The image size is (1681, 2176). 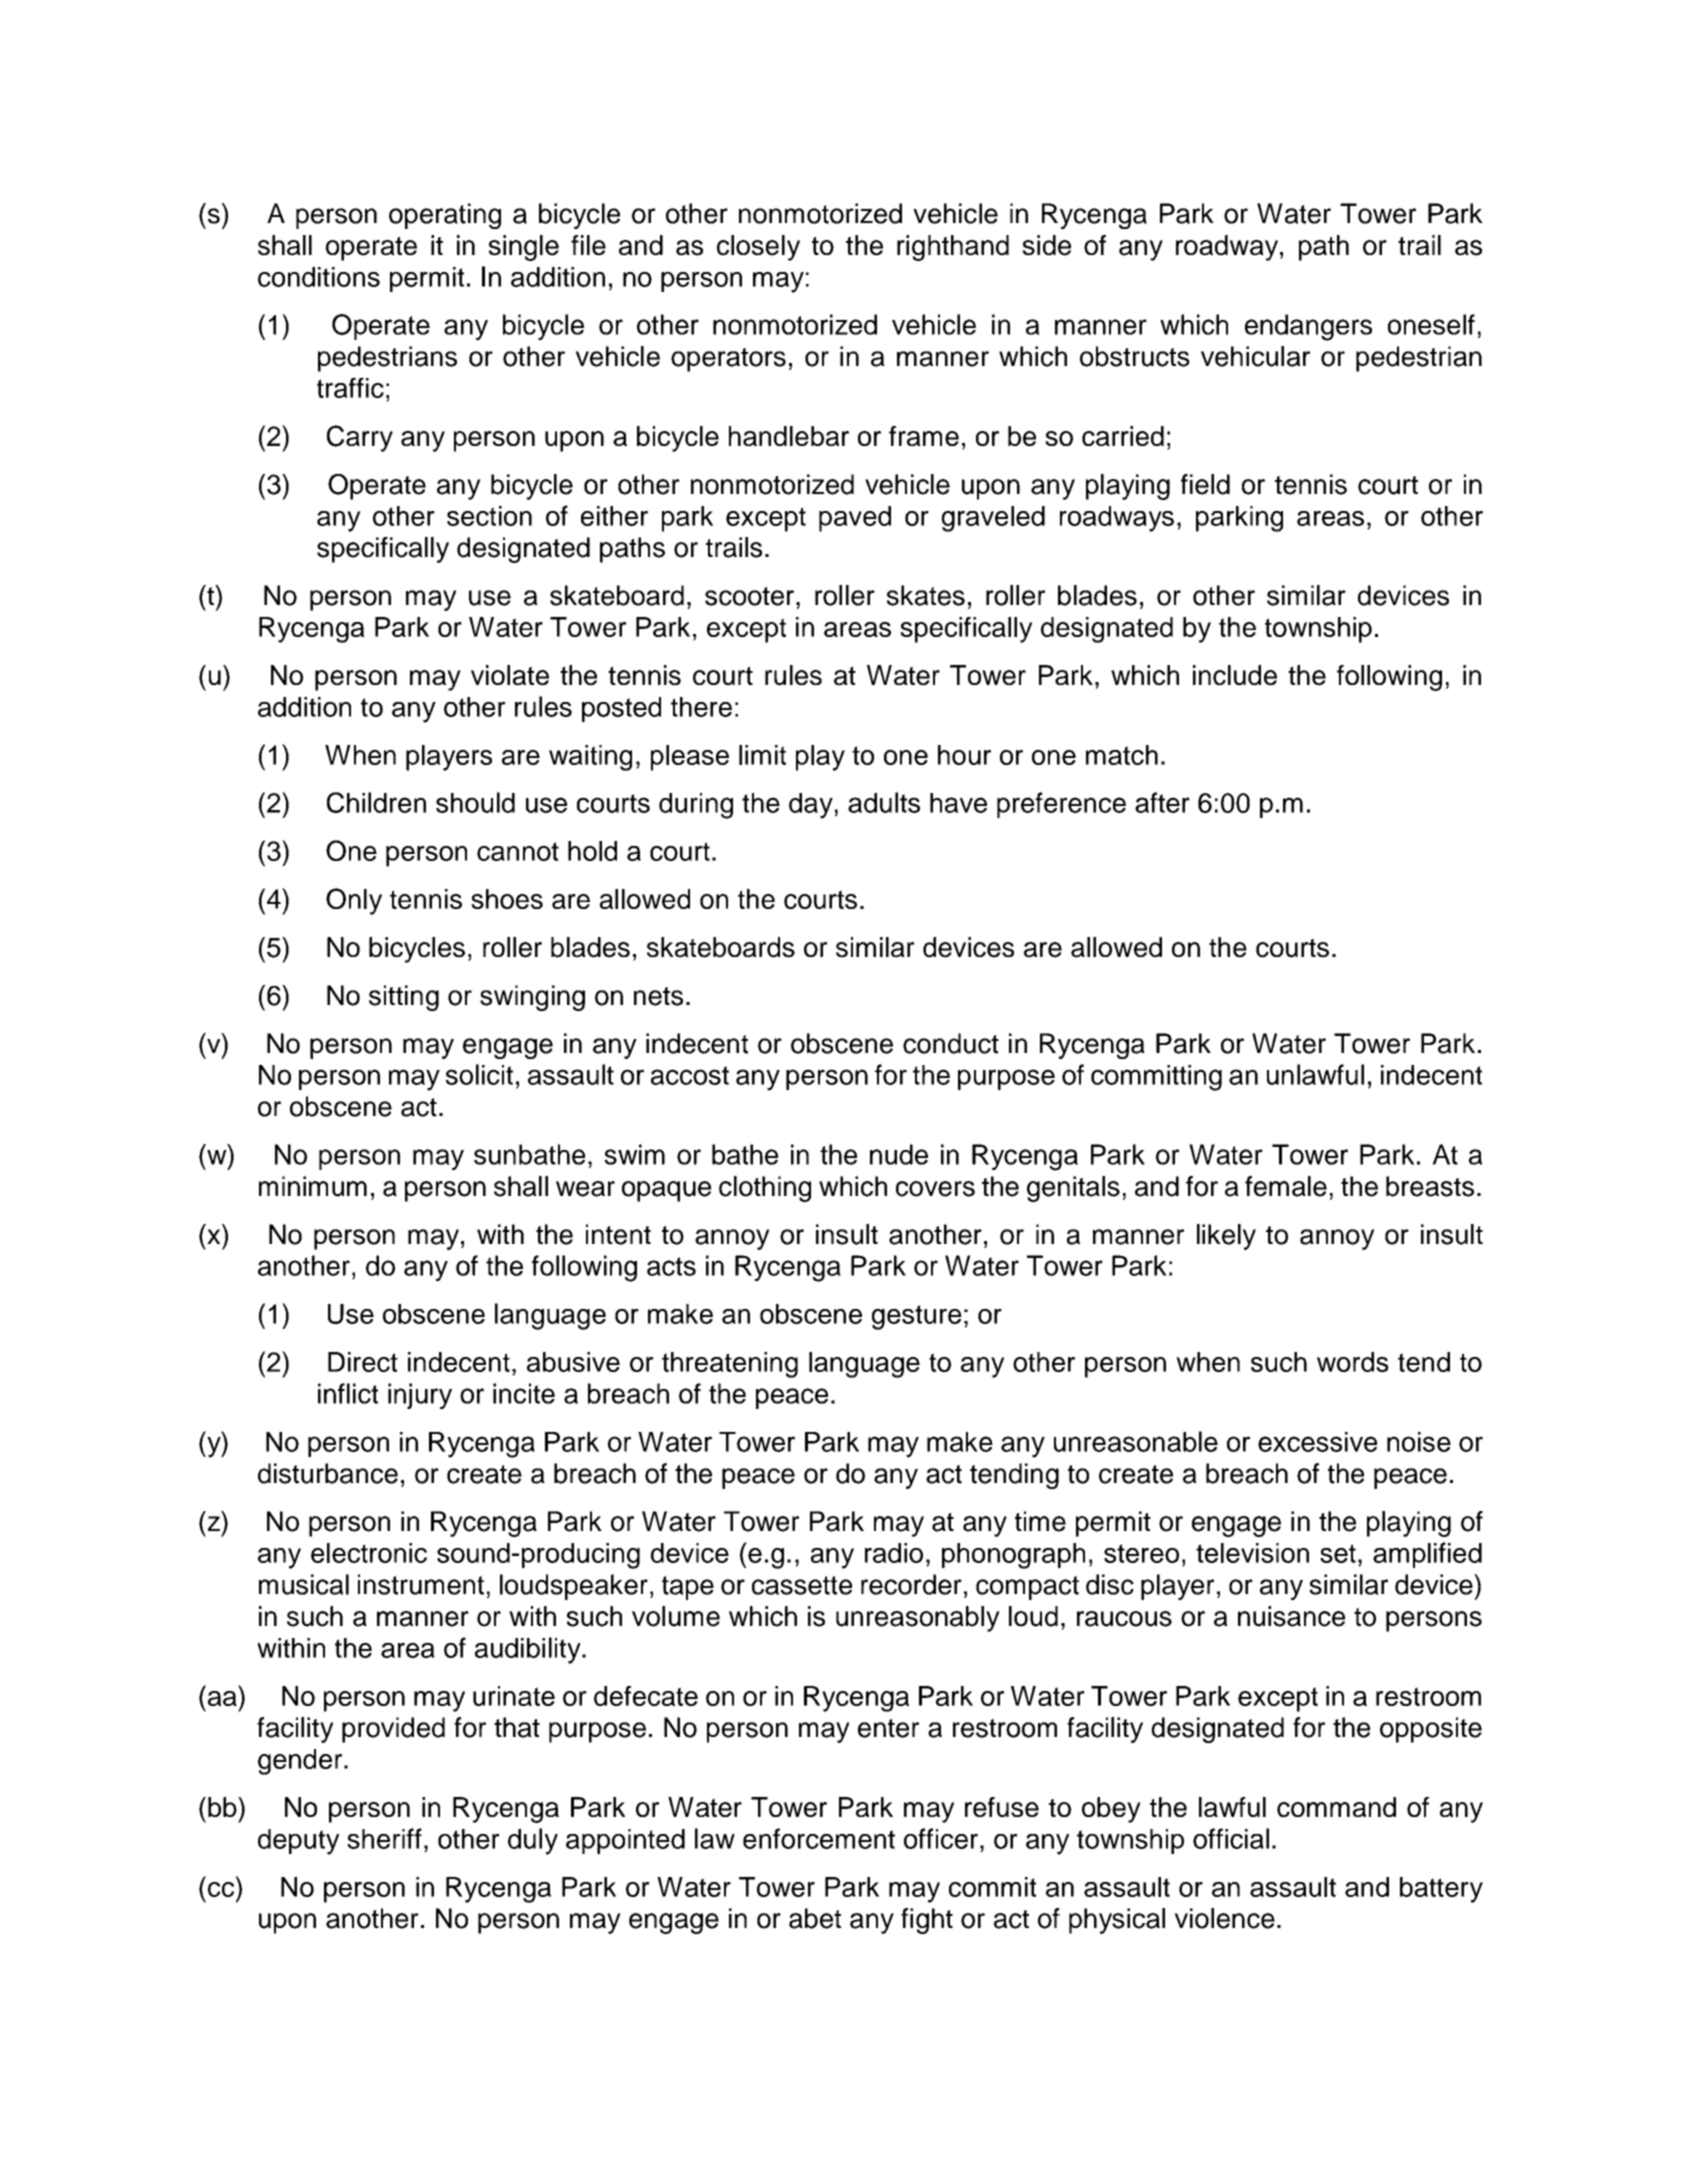 What do you see at coordinates (1286, 1186) in the image?
I see `female` at bounding box center [1286, 1186].
